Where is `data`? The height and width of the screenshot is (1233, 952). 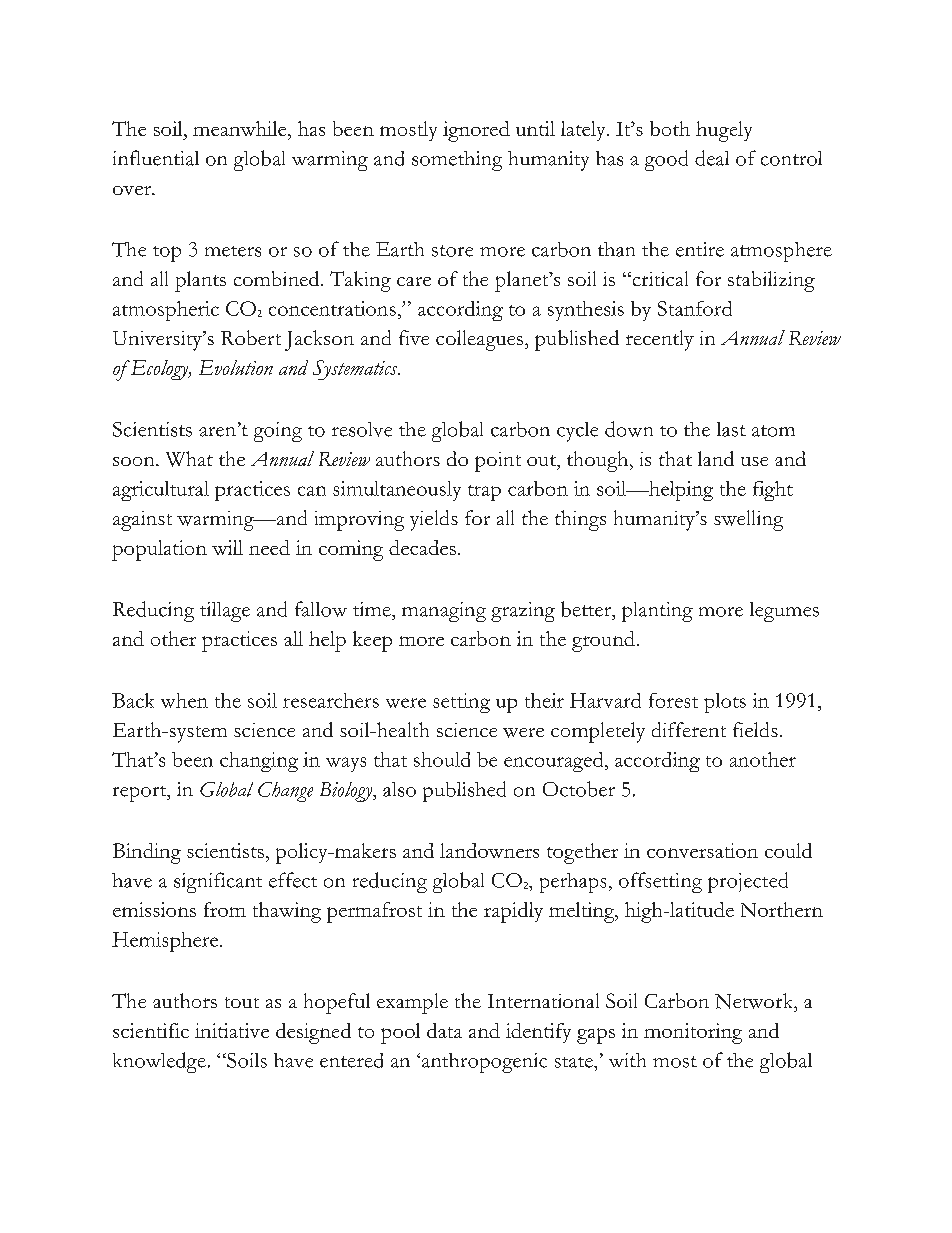 data is located at coordinates (444, 1030).
